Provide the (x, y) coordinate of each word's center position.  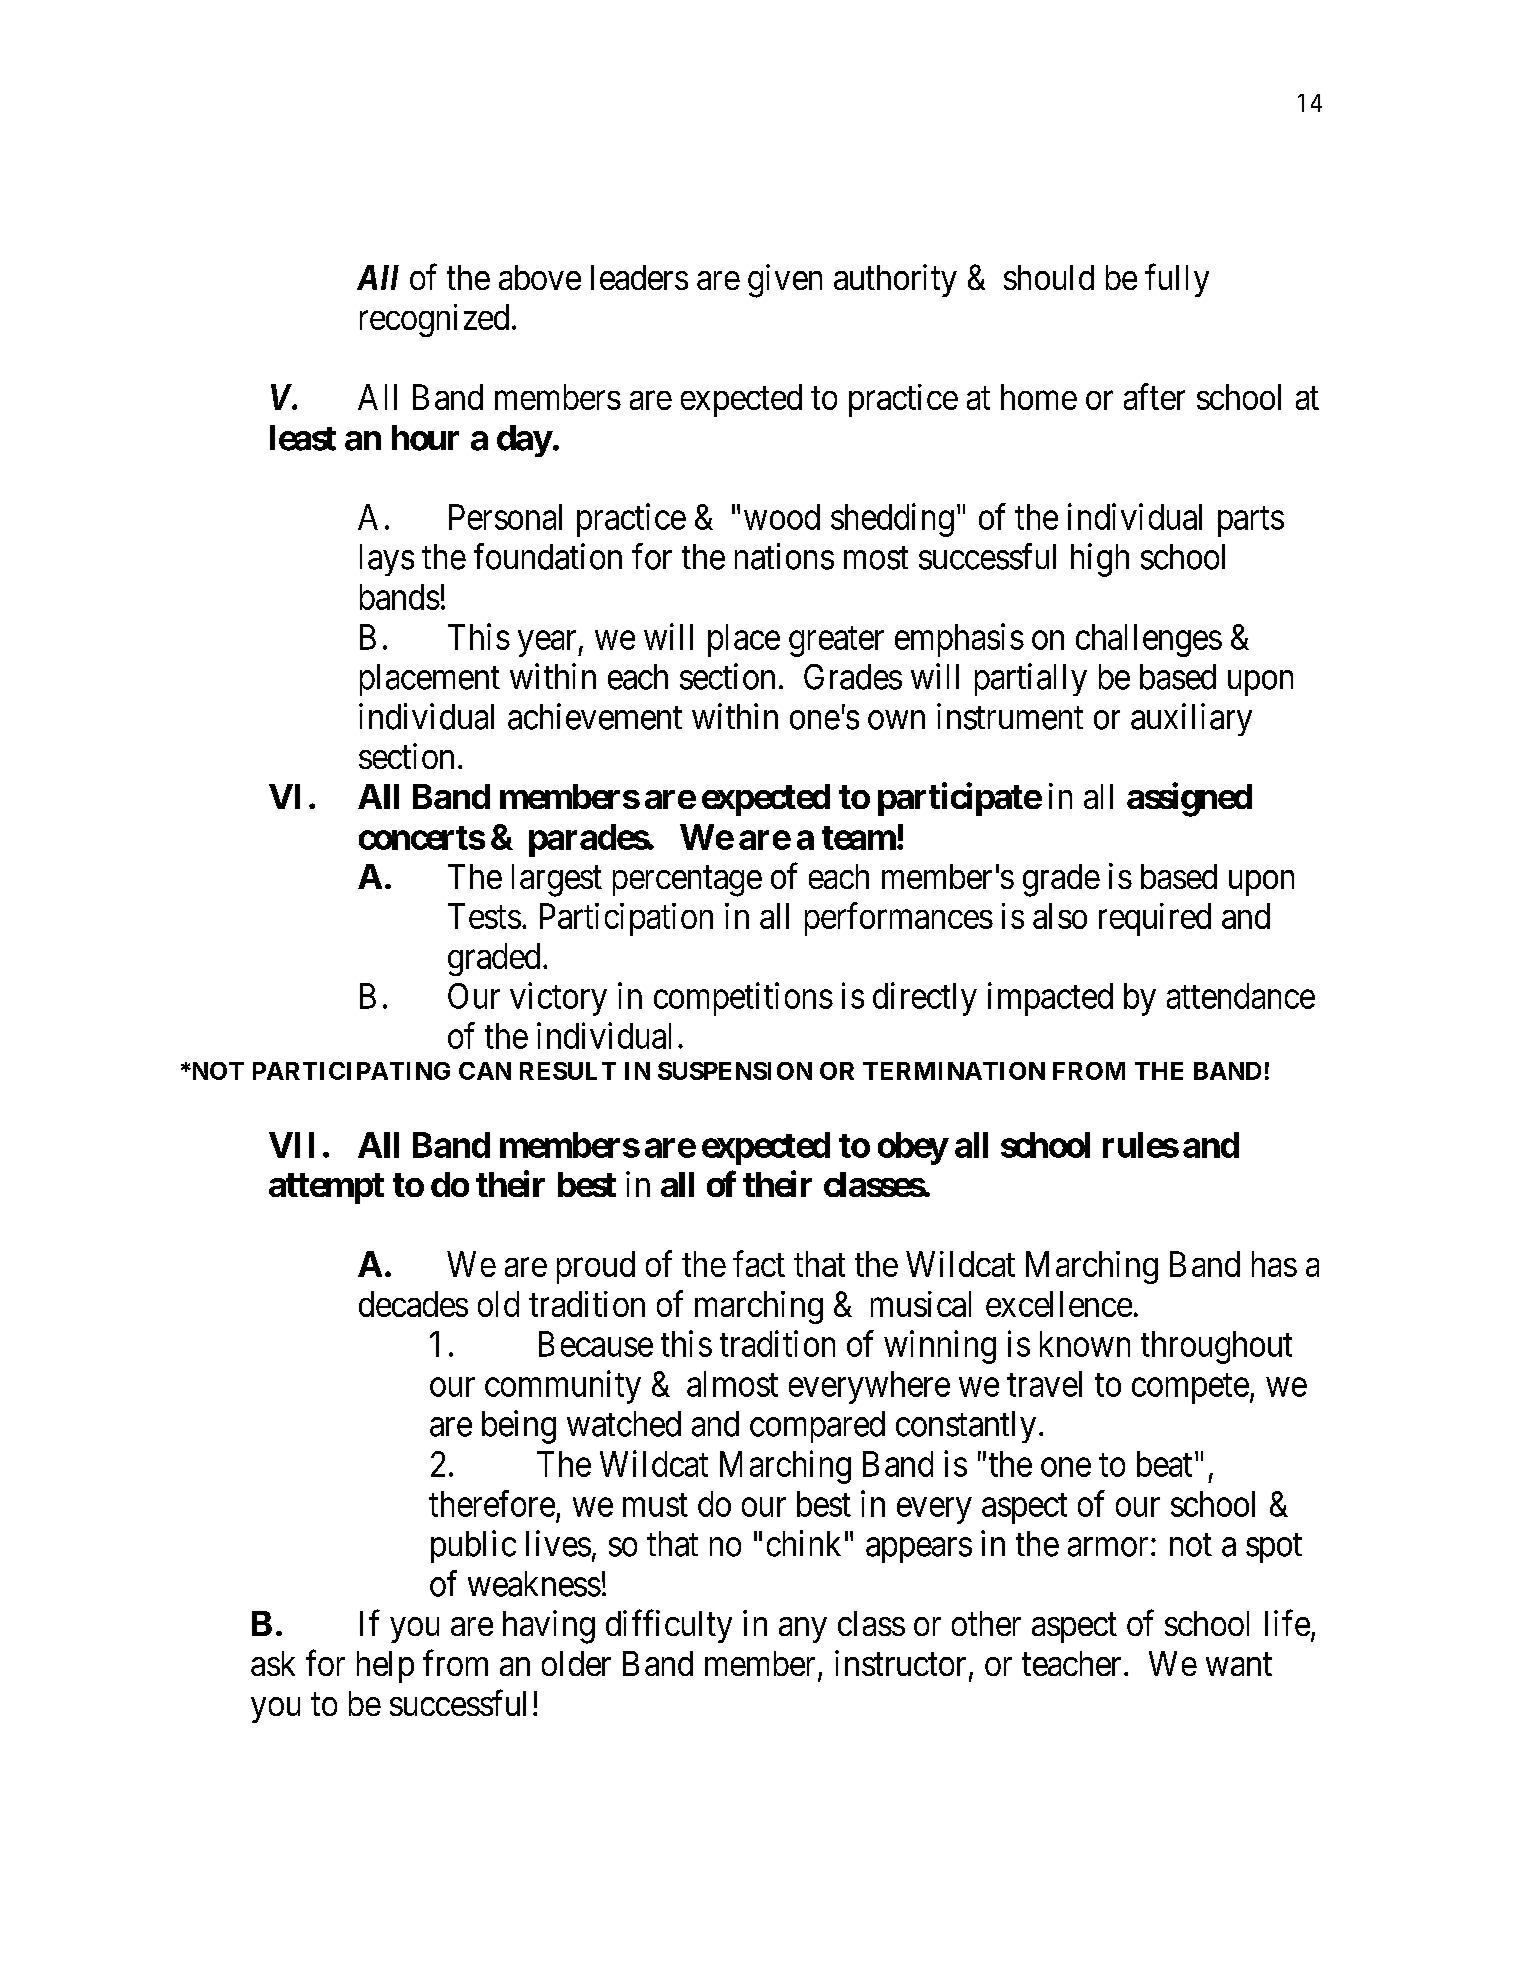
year (548, 644)
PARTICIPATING (351, 1071)
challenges (1149, 640)
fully (1177, 280)
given (785, 281)
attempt (326, 1188)
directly (925, 999)
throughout (1216, 1347)
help (385, 1667)
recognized (434, 320)
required (1155, 919)
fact (759, 1264)
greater (836, 642)
